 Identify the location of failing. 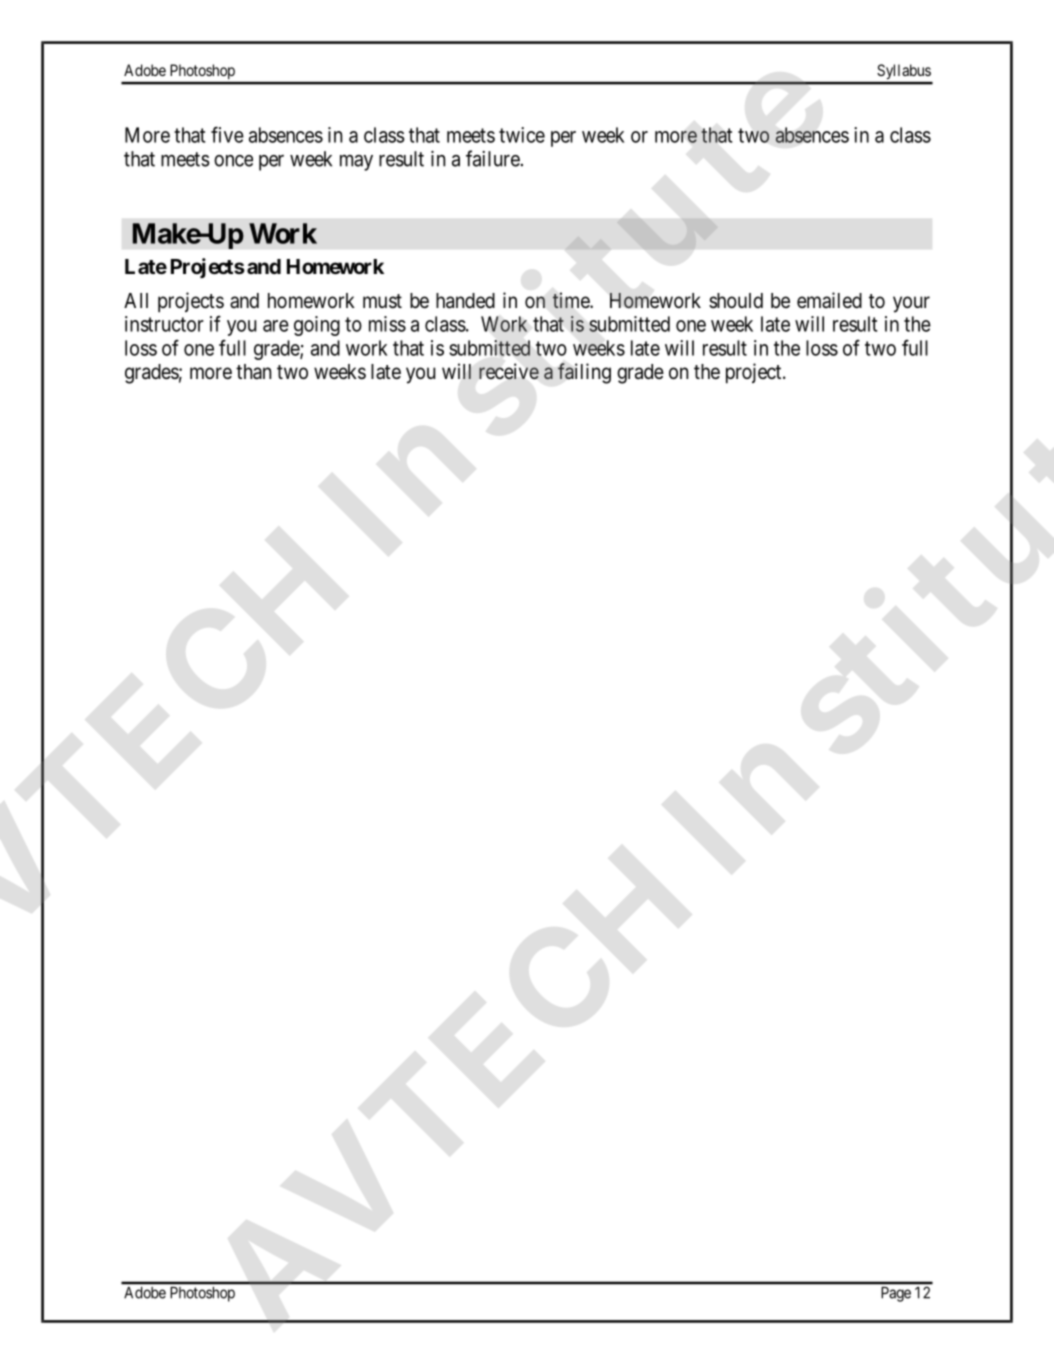
(584, 373).
